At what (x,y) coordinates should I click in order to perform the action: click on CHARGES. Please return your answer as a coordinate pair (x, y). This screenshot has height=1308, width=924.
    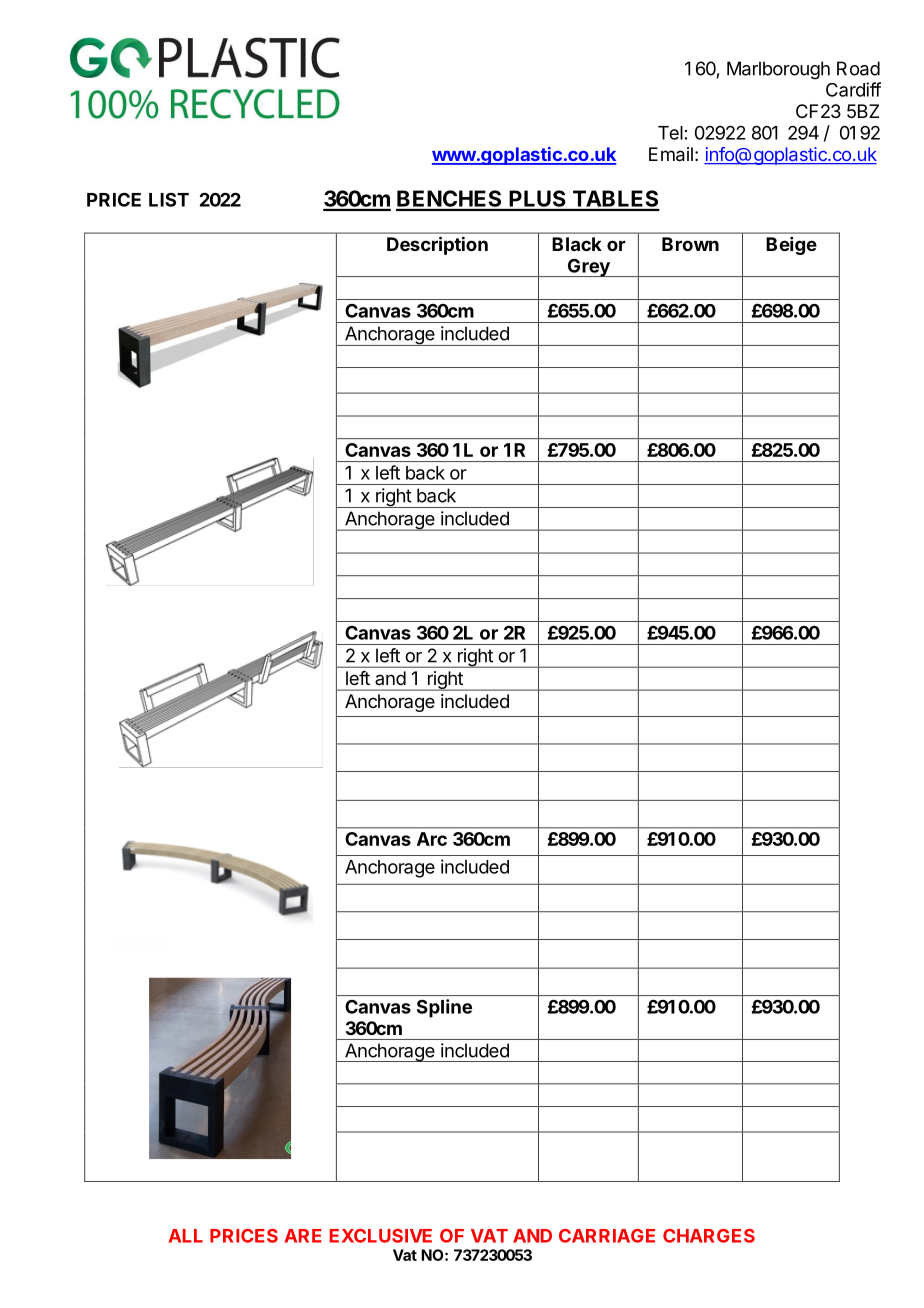
    Looking at the image, I should click on (709, 1236).
